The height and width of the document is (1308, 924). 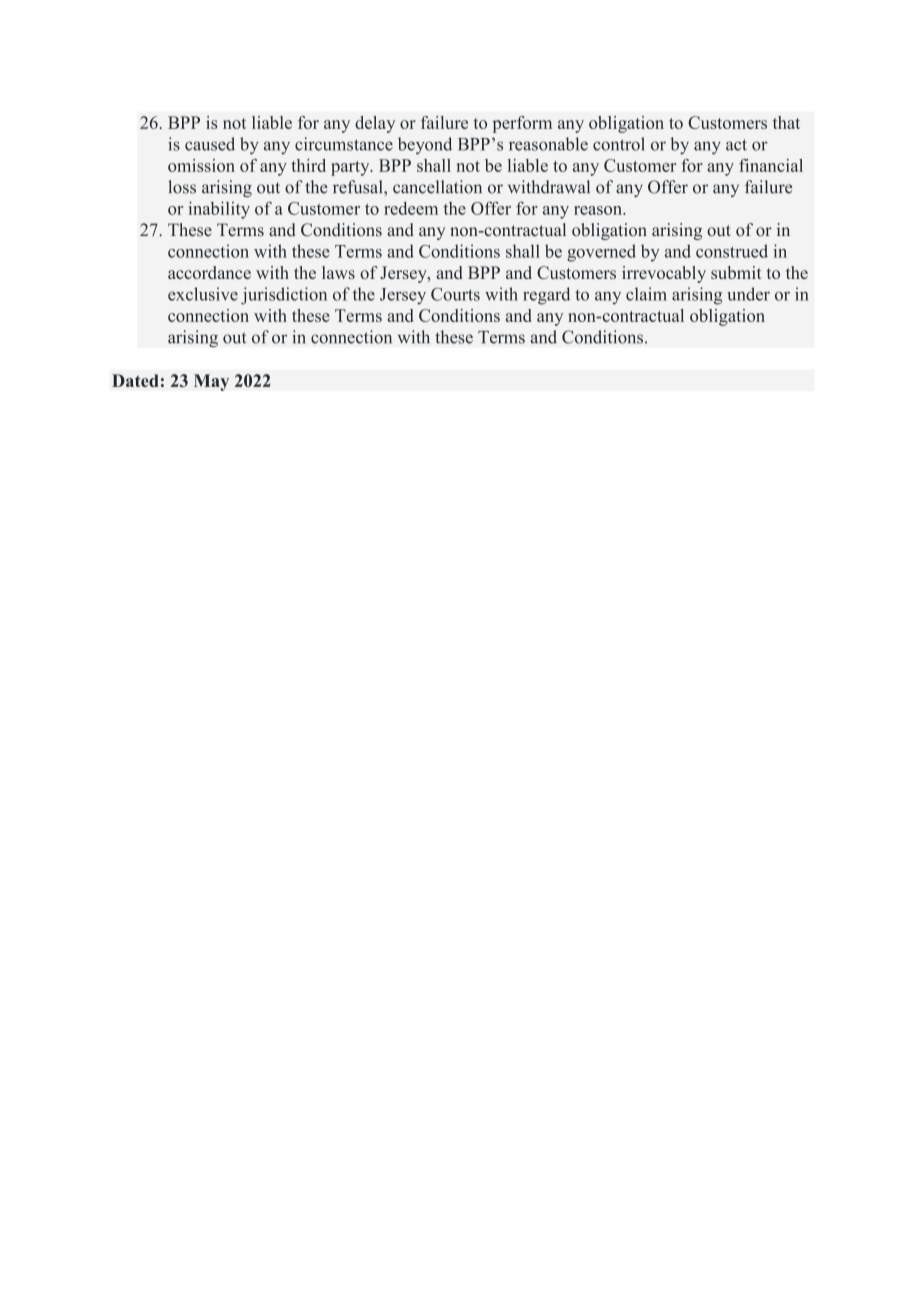 I want to click on perform, so click(x=522, y=124).
